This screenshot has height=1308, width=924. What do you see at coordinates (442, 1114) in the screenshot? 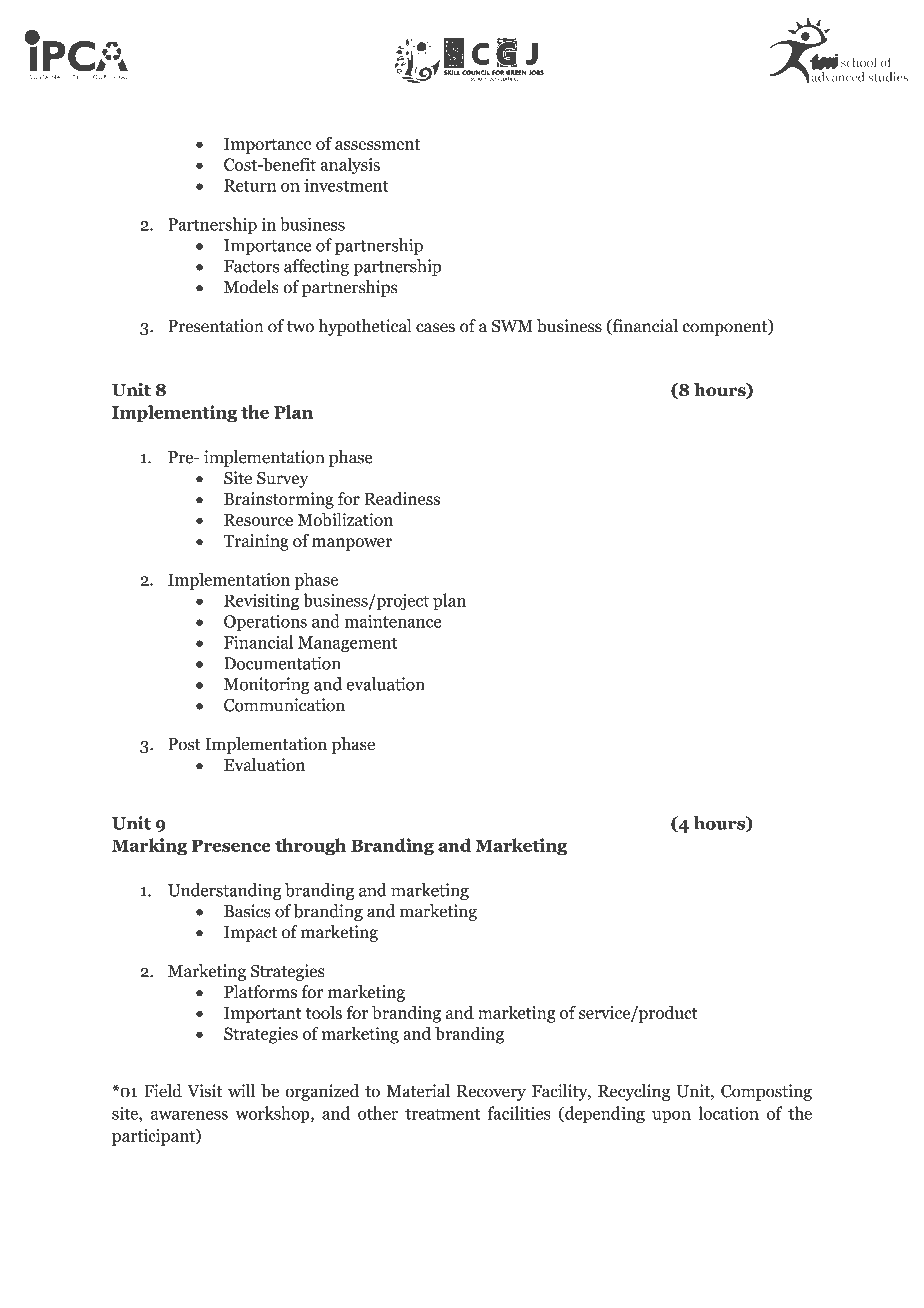
I see `treatment` at bounding box center [442, 1114].
